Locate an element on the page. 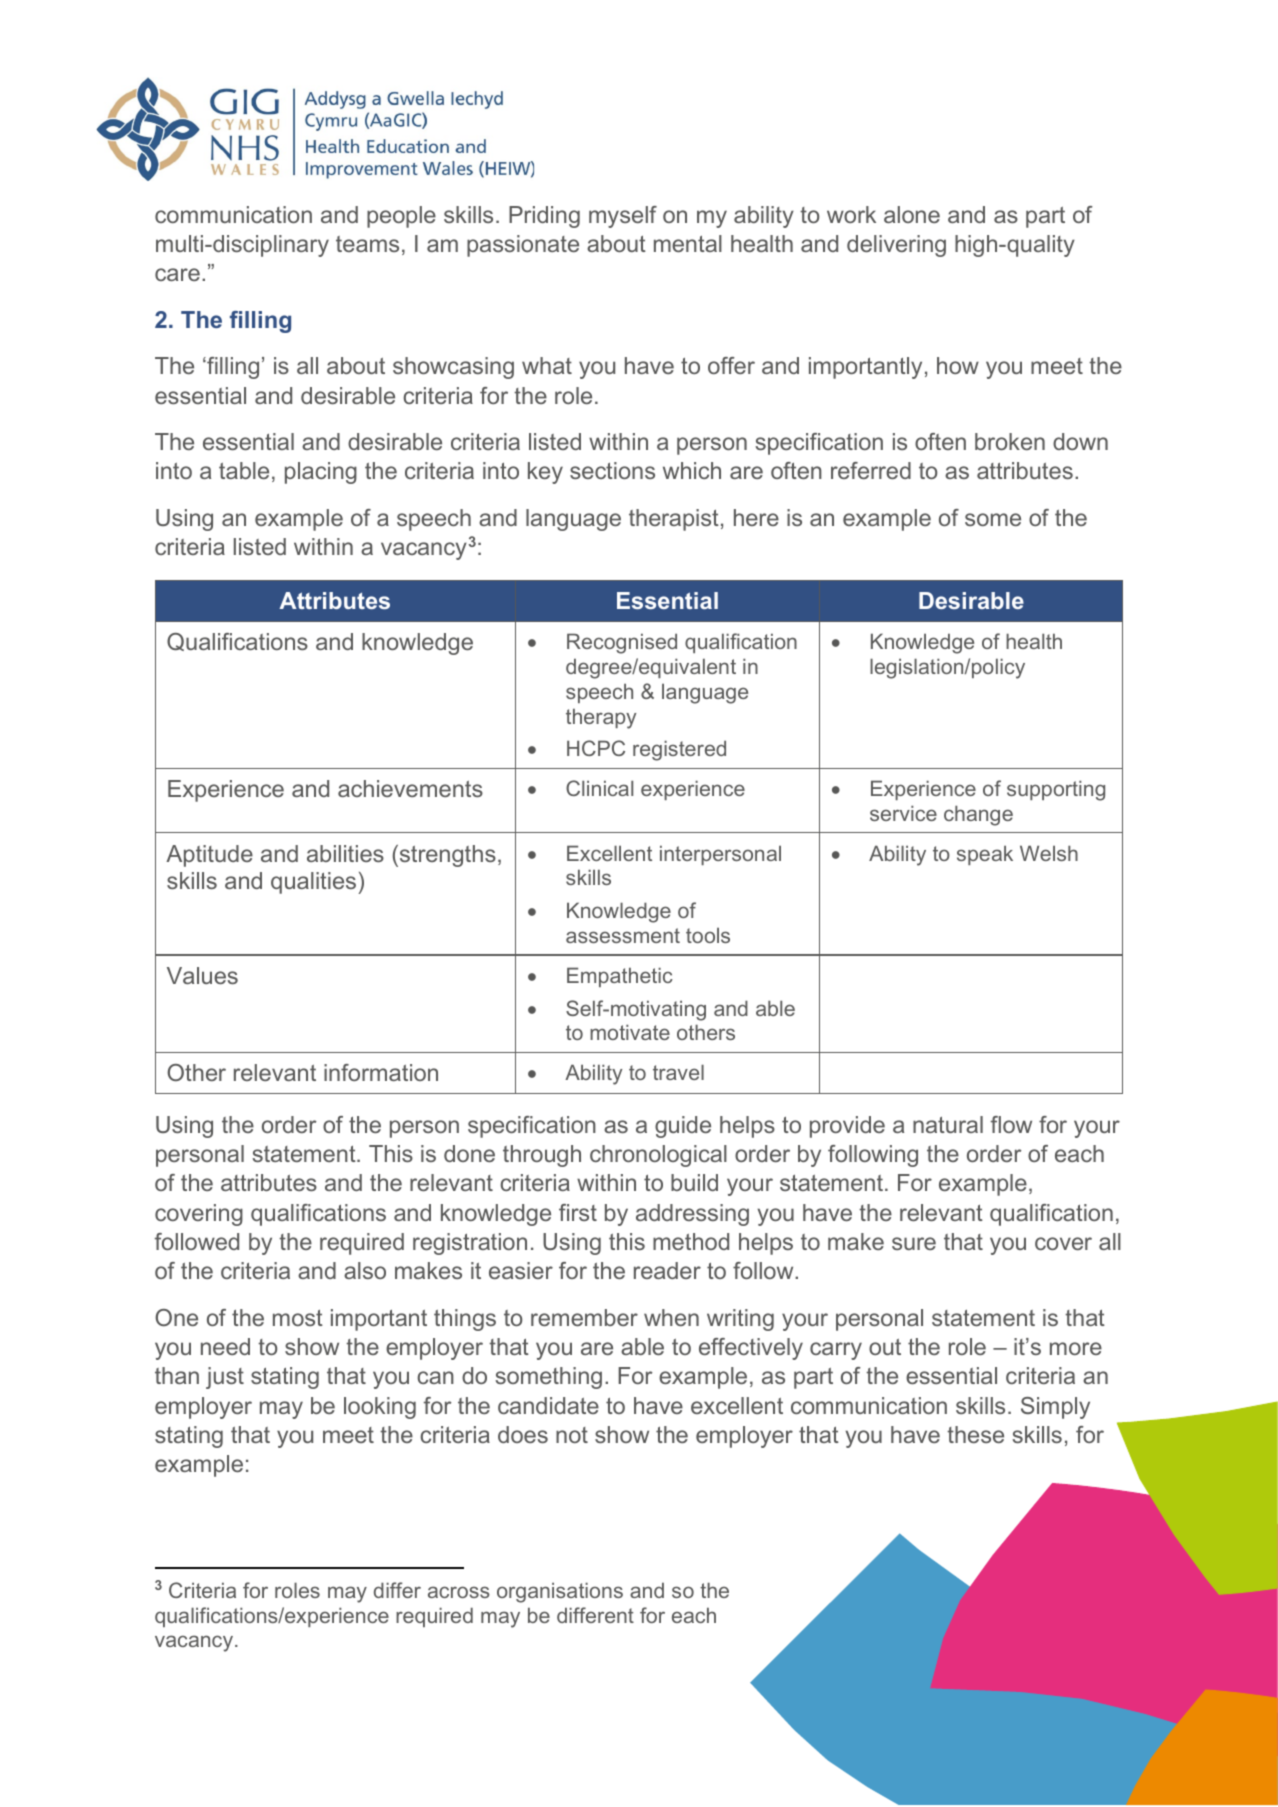 This document has height=1807, width=1278. therapy is located at coordinates (601, 718).
